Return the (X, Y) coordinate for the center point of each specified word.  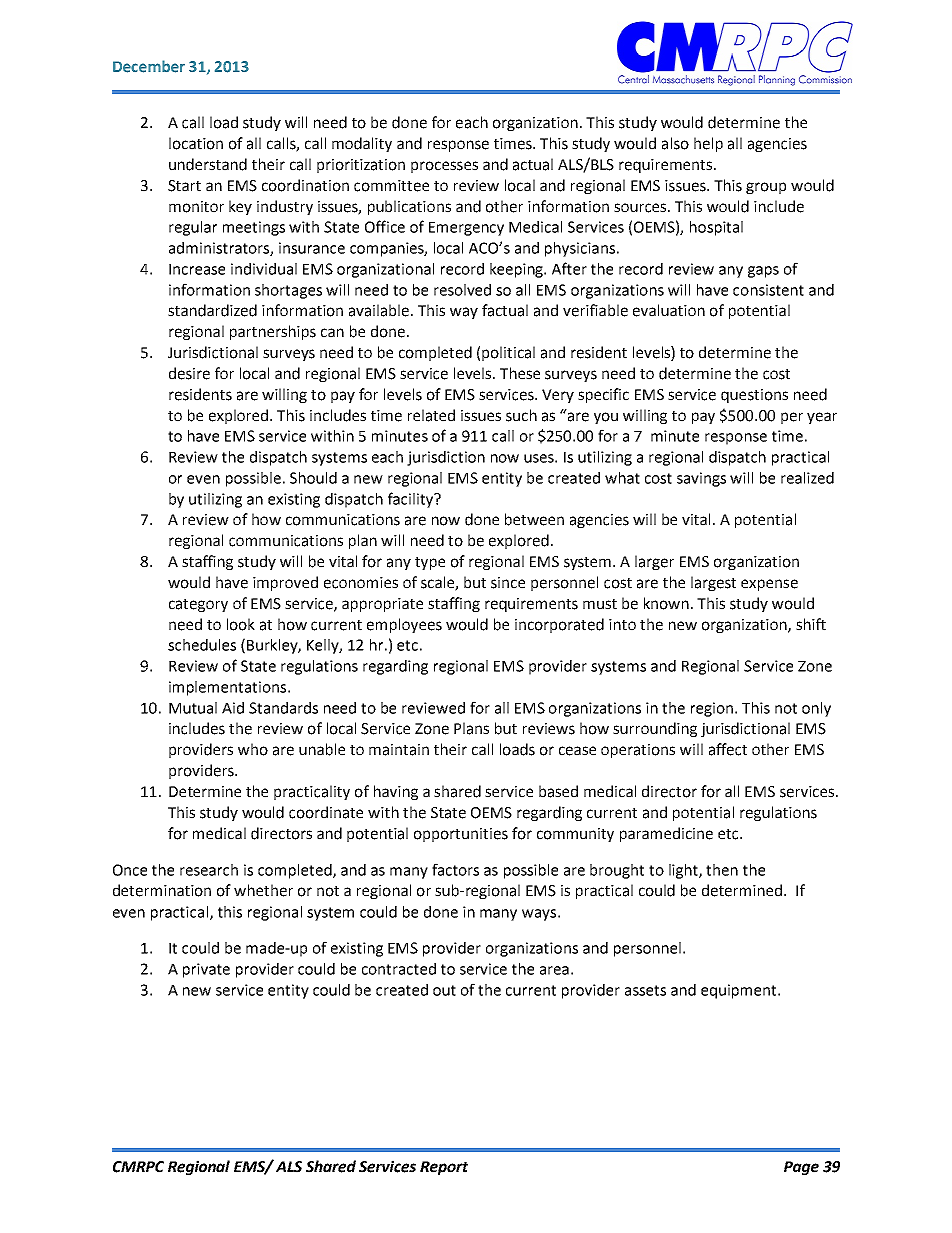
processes (444, 167)
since (508, 583)
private (206, 970)
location (196, 143)
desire (189, 373)
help (708, 144)
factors (455, 869)
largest (713, 583)
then (722, 870)
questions (754, 396)
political (508, 353)
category (198, 605)
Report (444, 1168)
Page (801, 1168)
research (209, 870)
